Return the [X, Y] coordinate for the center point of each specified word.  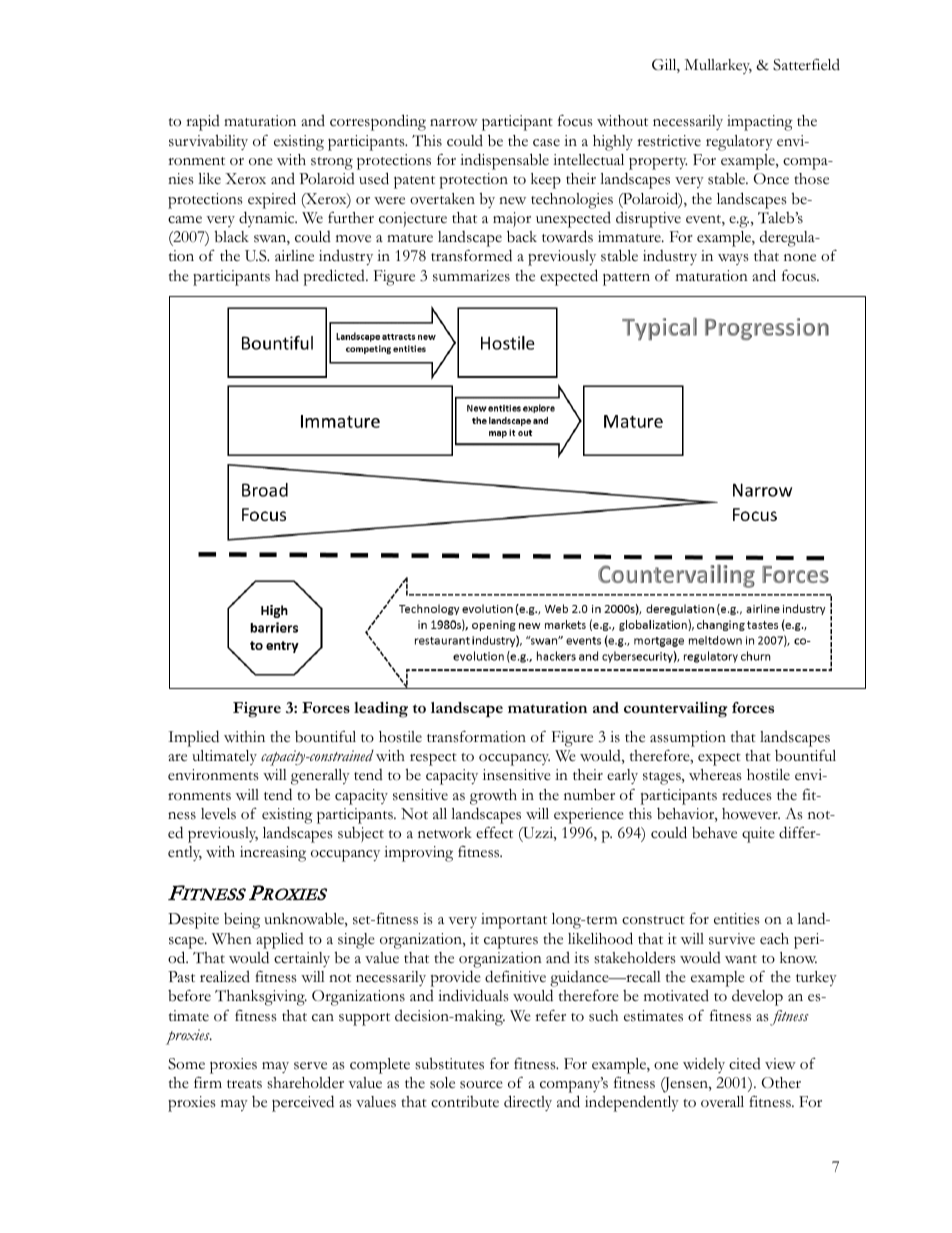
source [481, 1085]
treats [244, 1084]
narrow [454, 122]
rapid [203, 123]
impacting [760, 123]
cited [745, 1064]
